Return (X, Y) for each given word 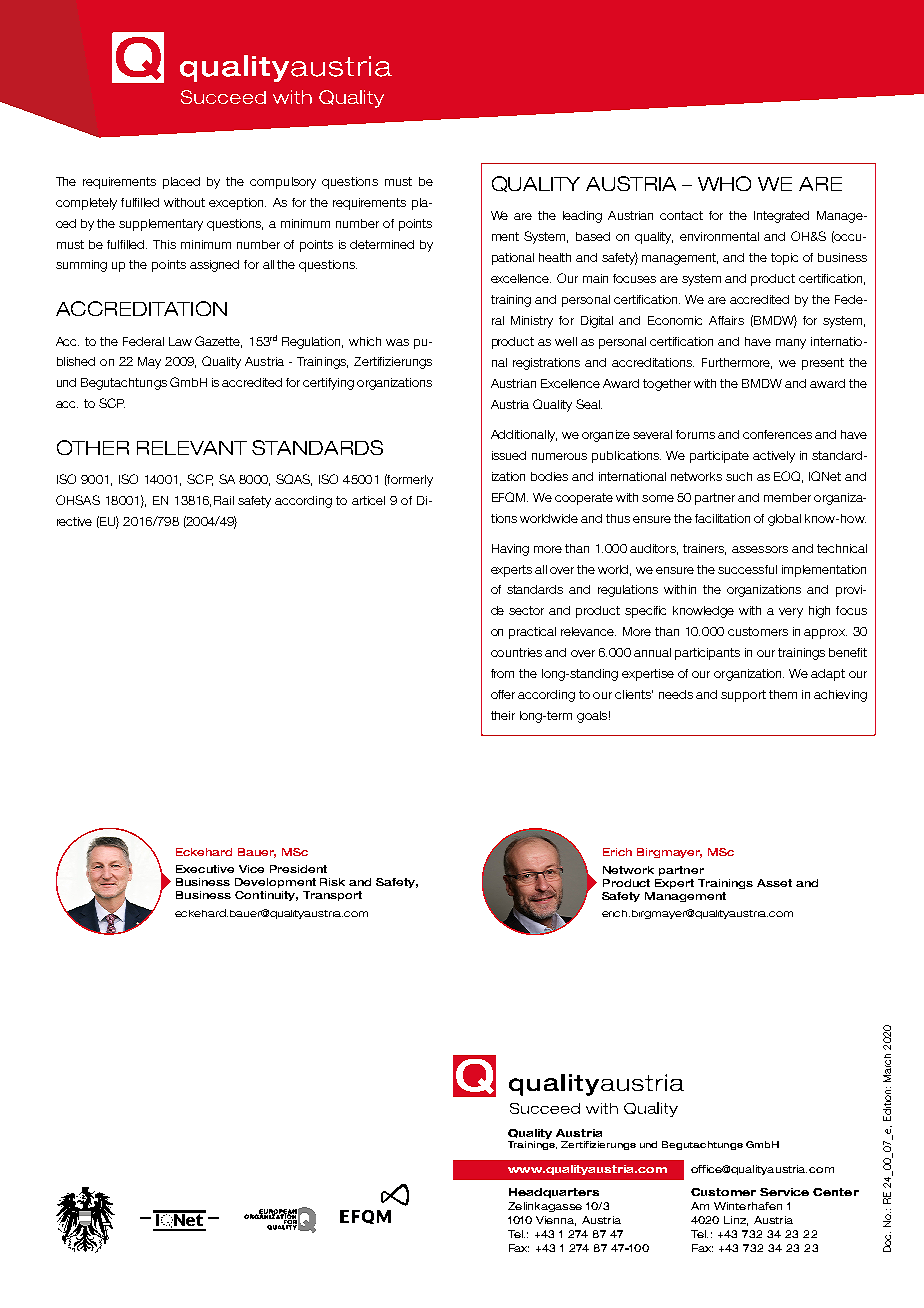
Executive (205, 869)
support (743, 696)
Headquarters (554, 1193)
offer (503, 694)
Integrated (781, 217)
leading (582, 217)
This (164, 244)
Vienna (556, 1221)
